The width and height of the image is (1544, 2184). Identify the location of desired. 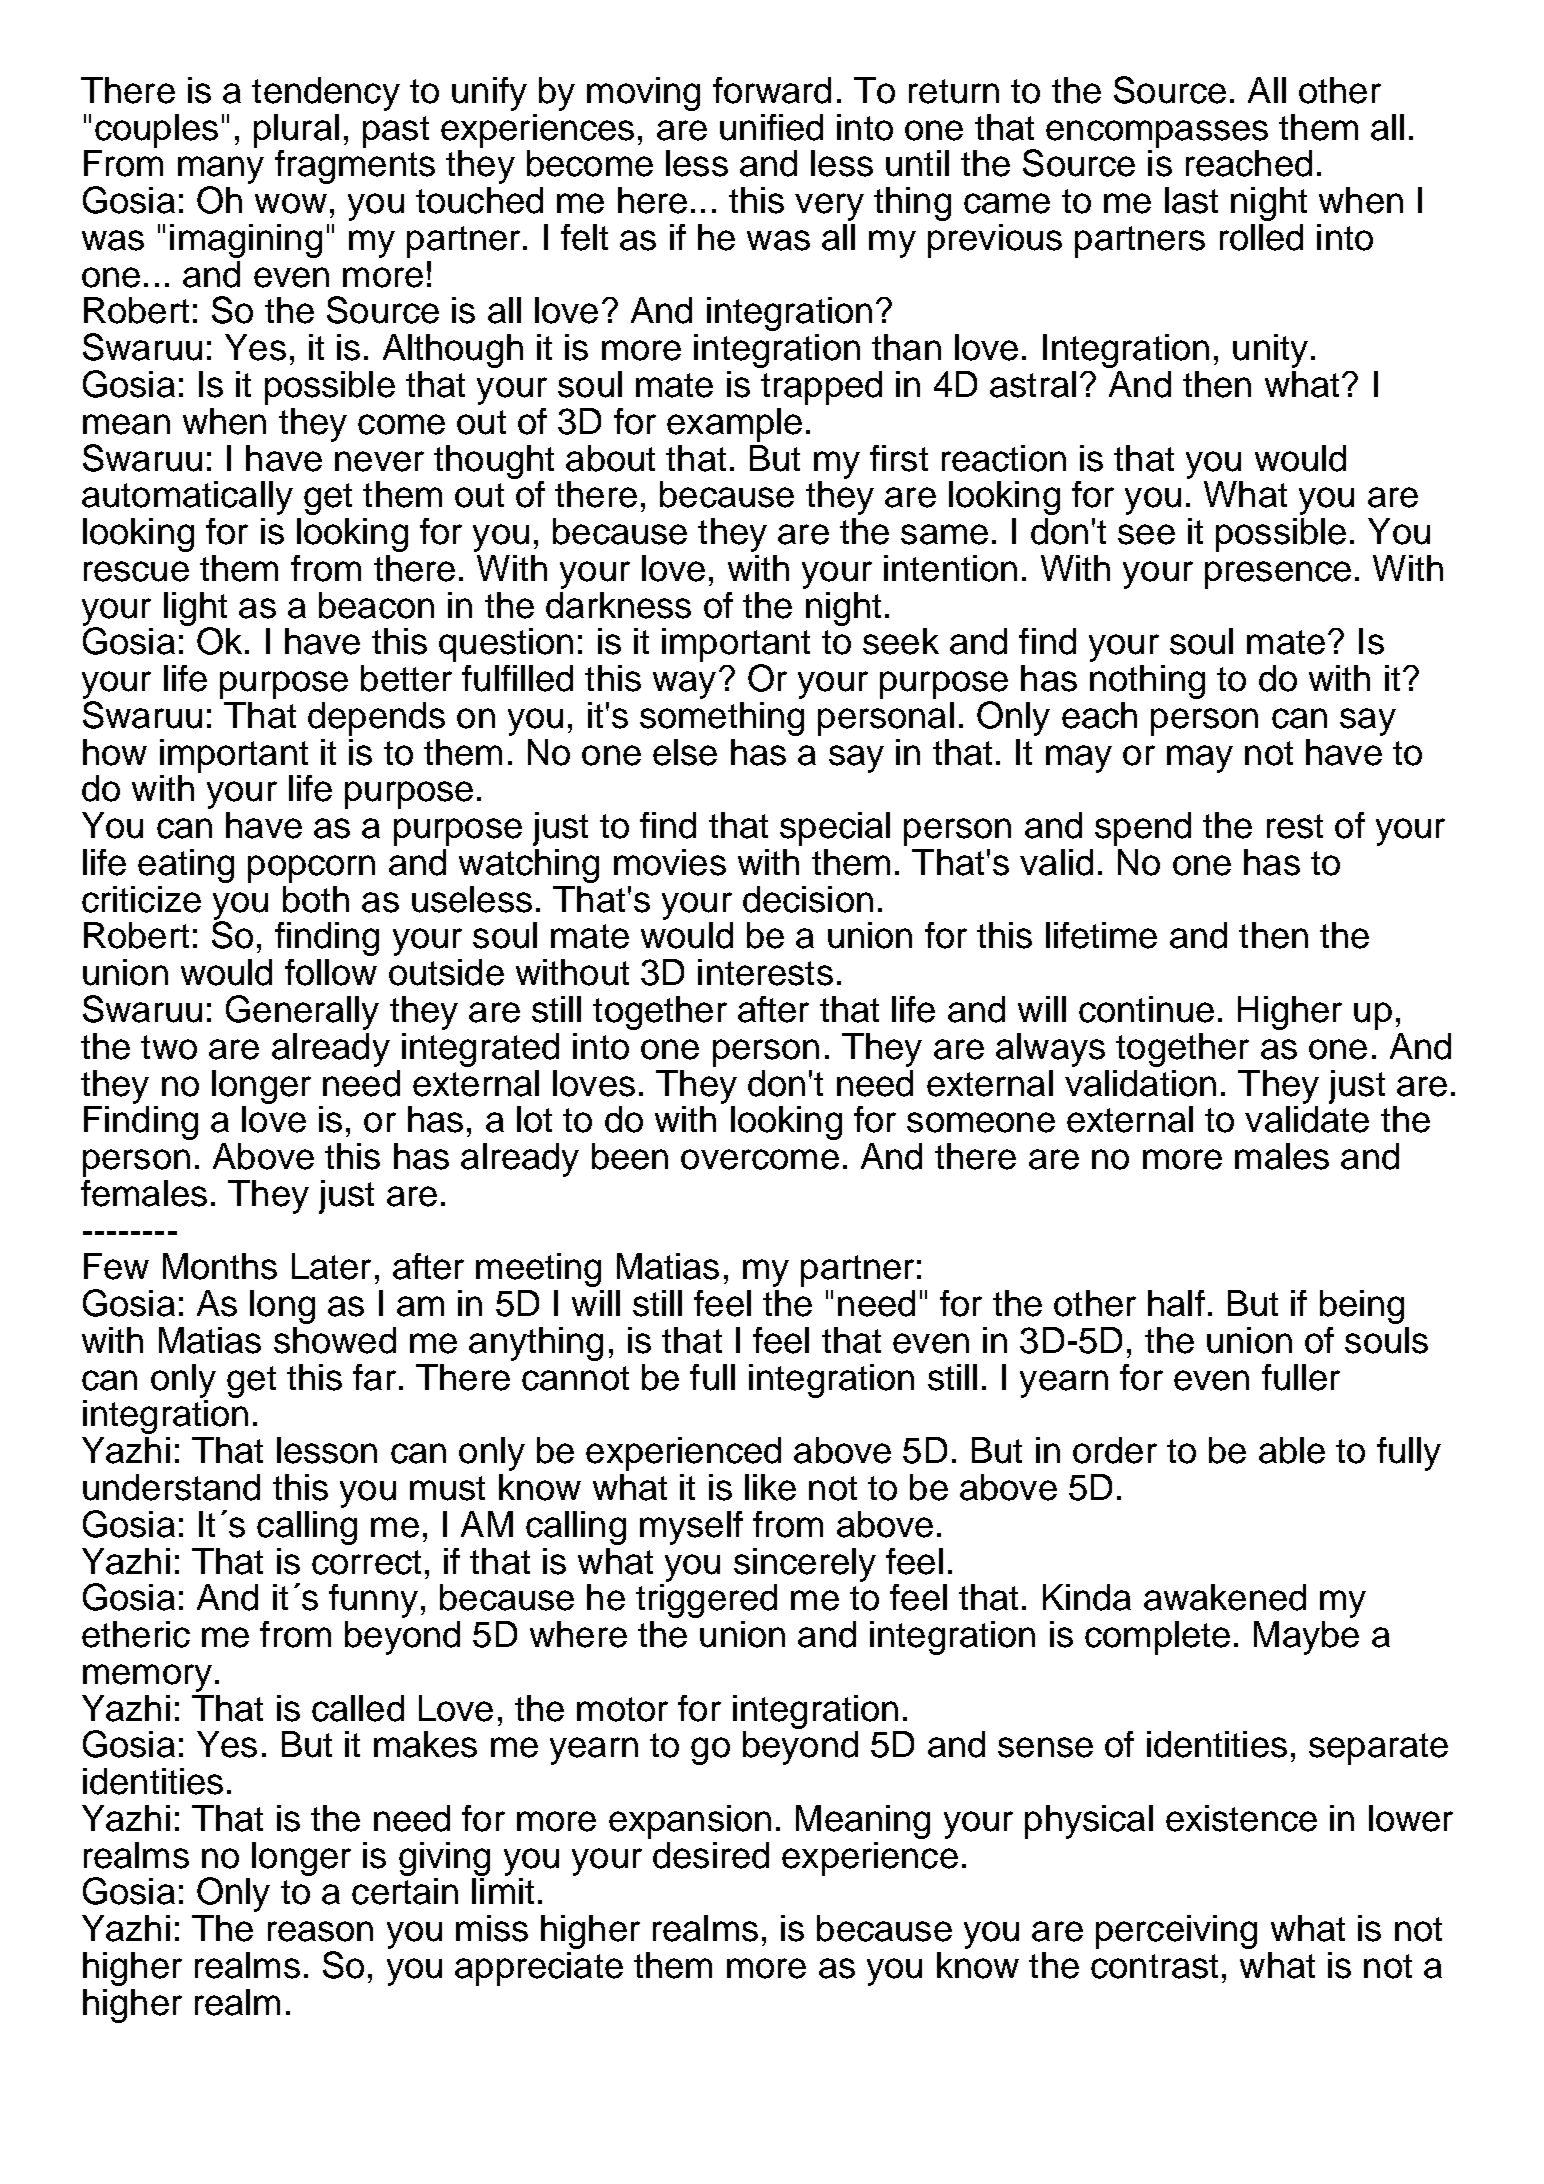
(711, 1855).
